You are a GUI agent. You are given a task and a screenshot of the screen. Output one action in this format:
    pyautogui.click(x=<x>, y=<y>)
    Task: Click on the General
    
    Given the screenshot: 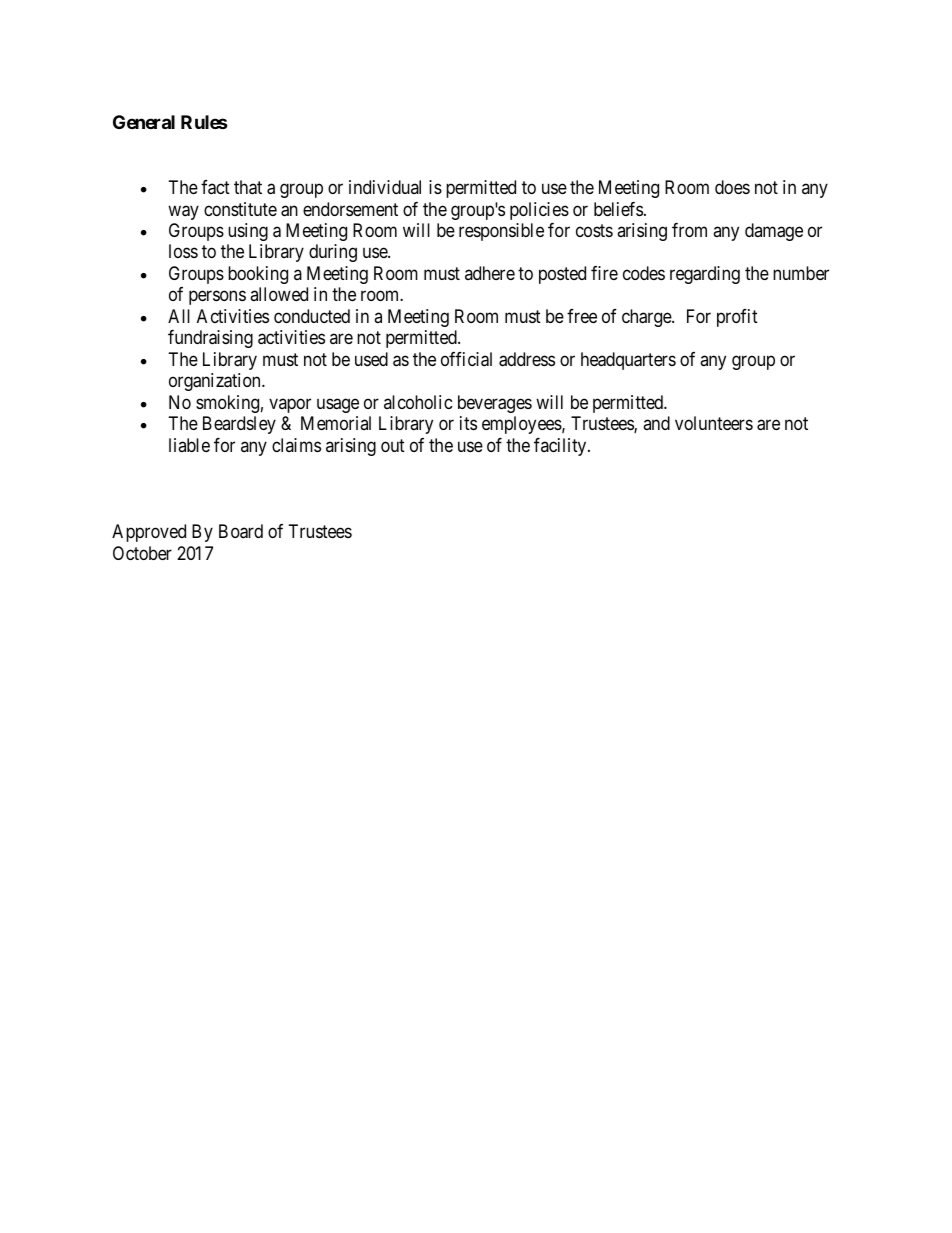 What is the action you would take?
    pyautogui.click(x=144, y=122)
